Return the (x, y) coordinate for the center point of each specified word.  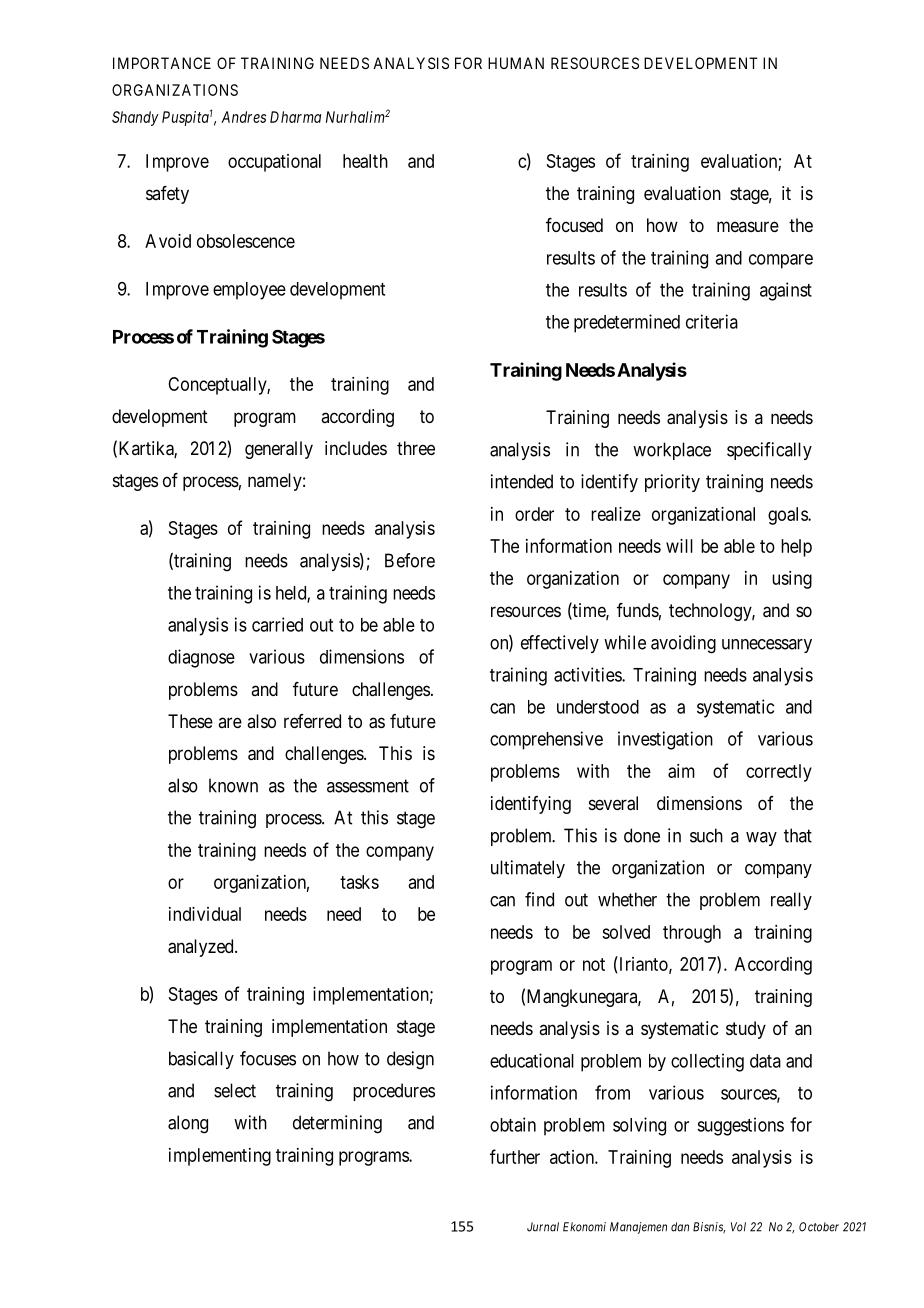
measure (748, 226)
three (416, 448)
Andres (243, 117)
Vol (738, 1227)
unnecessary (767, 646)
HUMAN (516, 63)
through (692, 934)
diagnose (201, 658)
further (515, 1156)
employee (249, 291)
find (539, 899)
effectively (560, 644)
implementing (220, 1157)
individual (205, 914)
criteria (712, 321)
